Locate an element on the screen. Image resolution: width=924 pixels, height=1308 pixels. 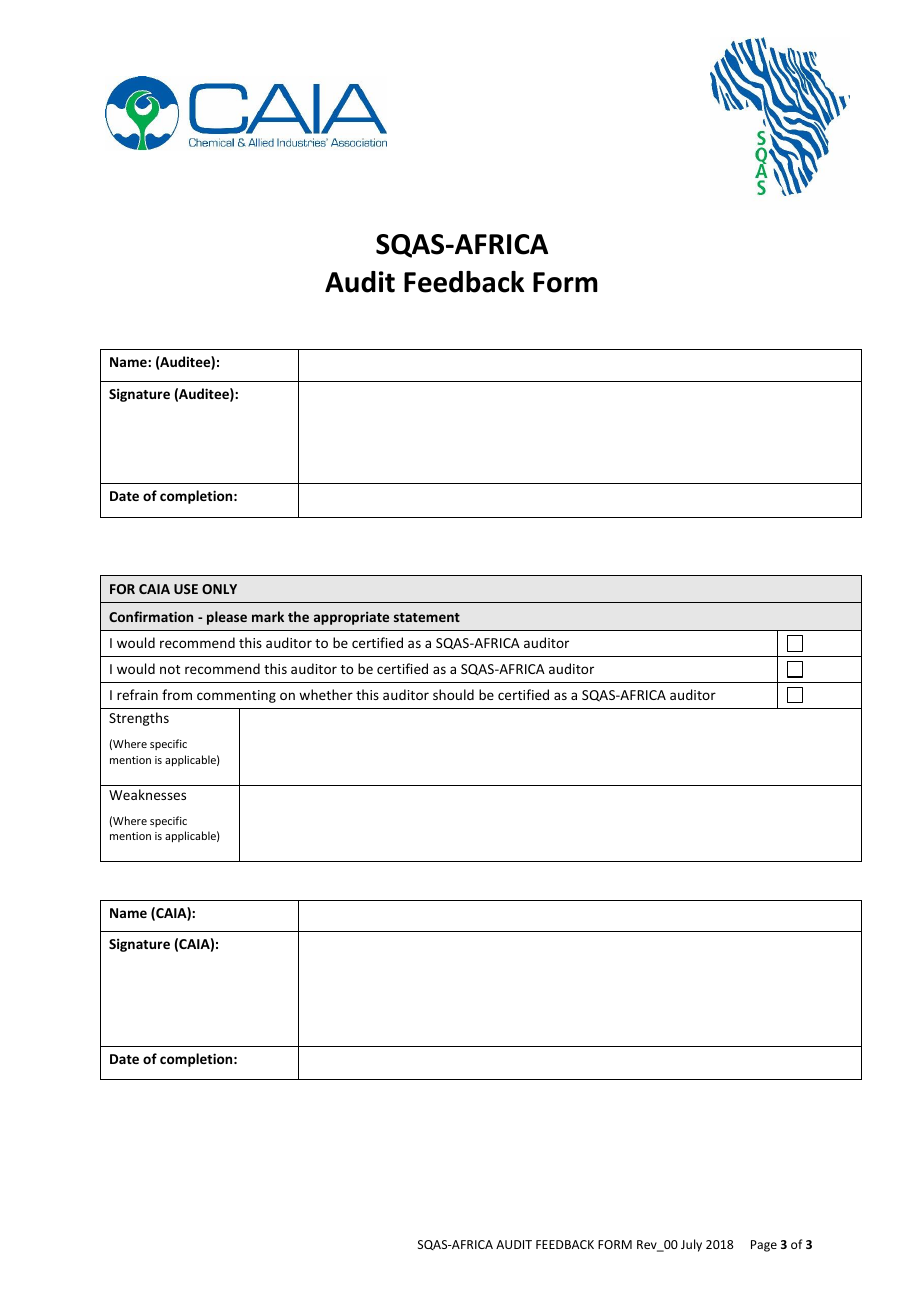
Weaknesses is located at coordinates (147, 794).
